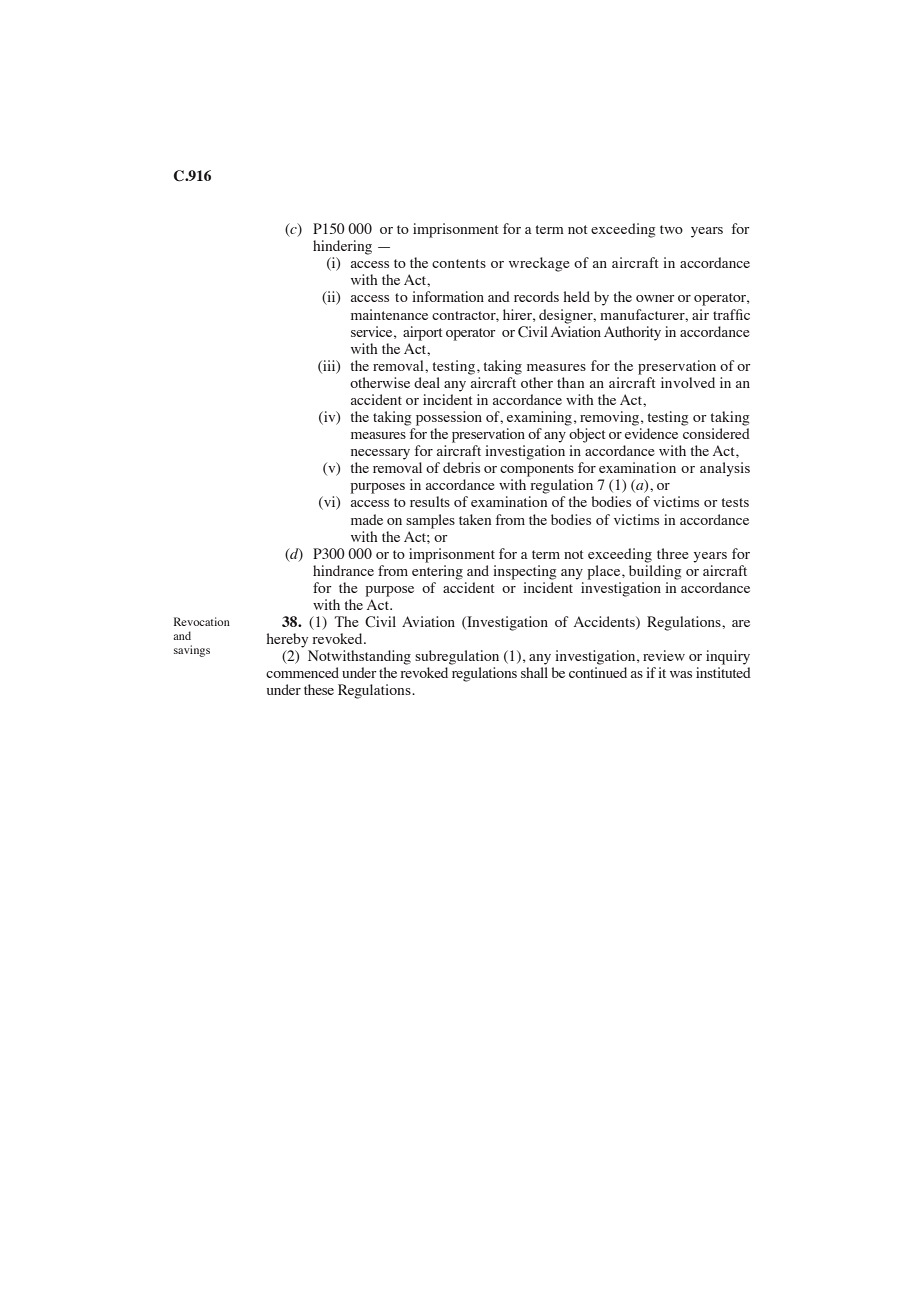  What do you see at coordinates (461, 467) in the screenshot?
I see `debris` at bounding box center [461, 467].
